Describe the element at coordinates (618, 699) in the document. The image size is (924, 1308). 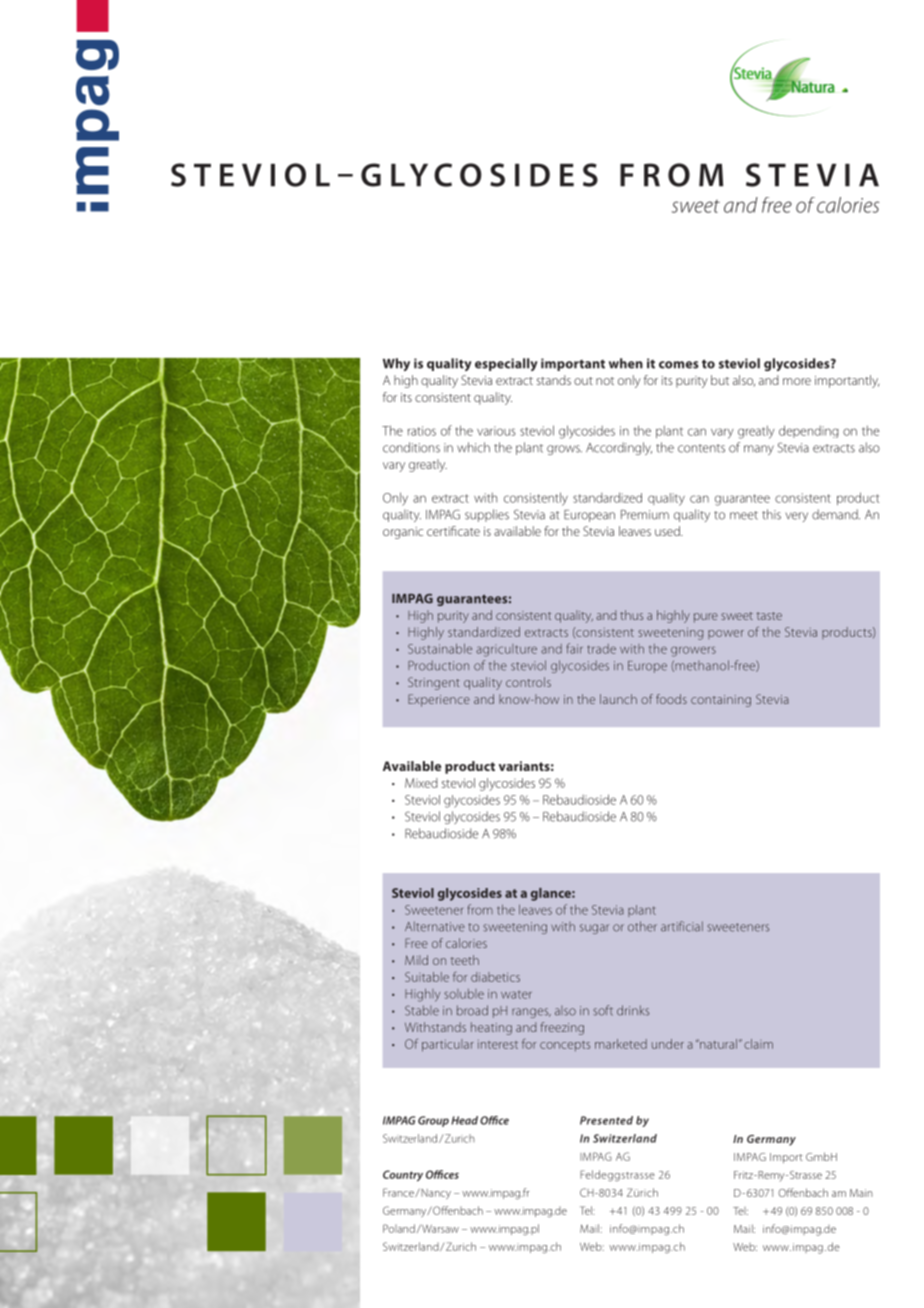
I see `launch` at that location.
